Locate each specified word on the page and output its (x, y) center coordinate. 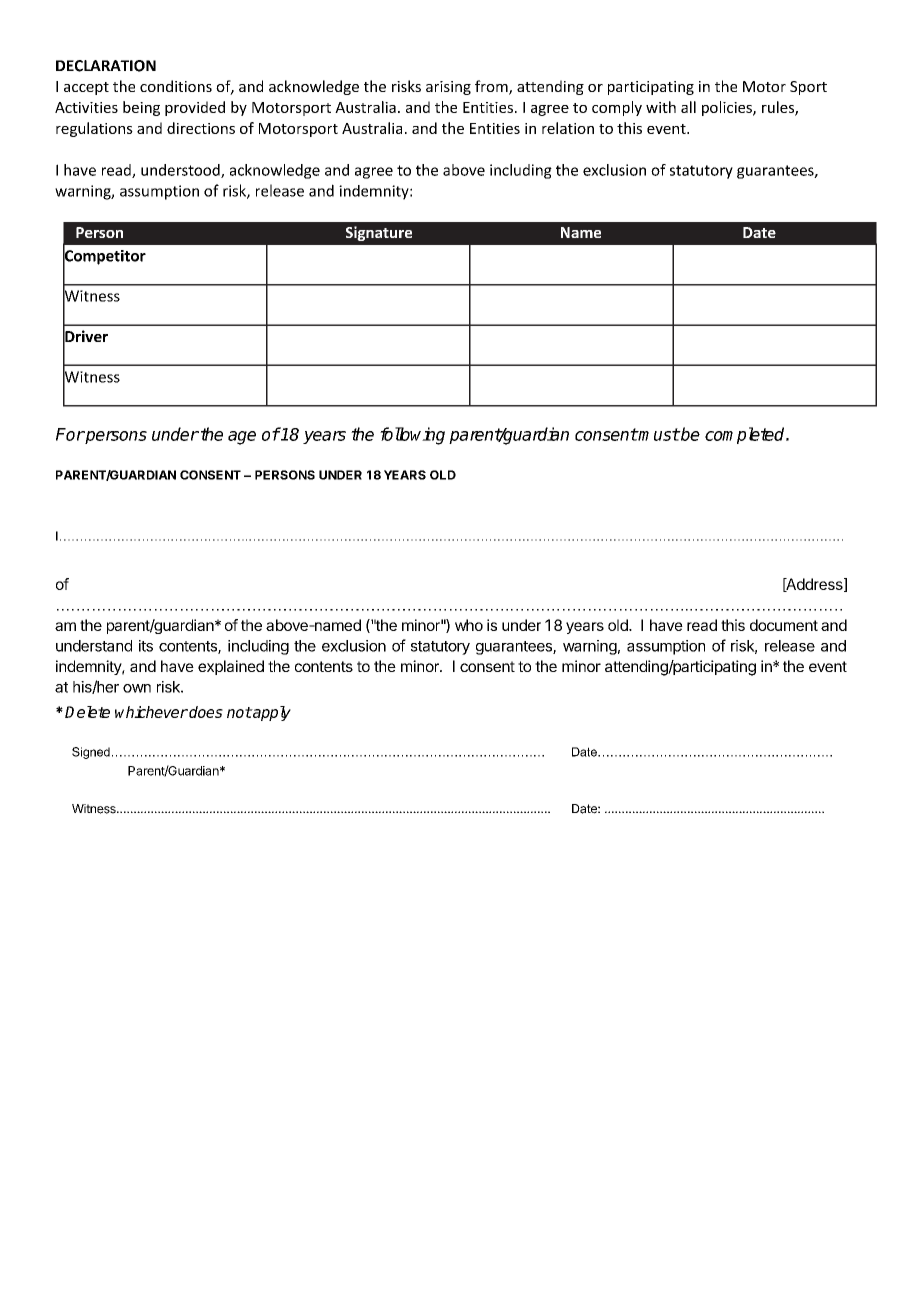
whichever (151, 712)
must (658, 434)
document (784, 625)
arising (448, 88)
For (70, 434)
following (412, 436)
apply (271, 713)
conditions (176, 86)
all (688, 107)
